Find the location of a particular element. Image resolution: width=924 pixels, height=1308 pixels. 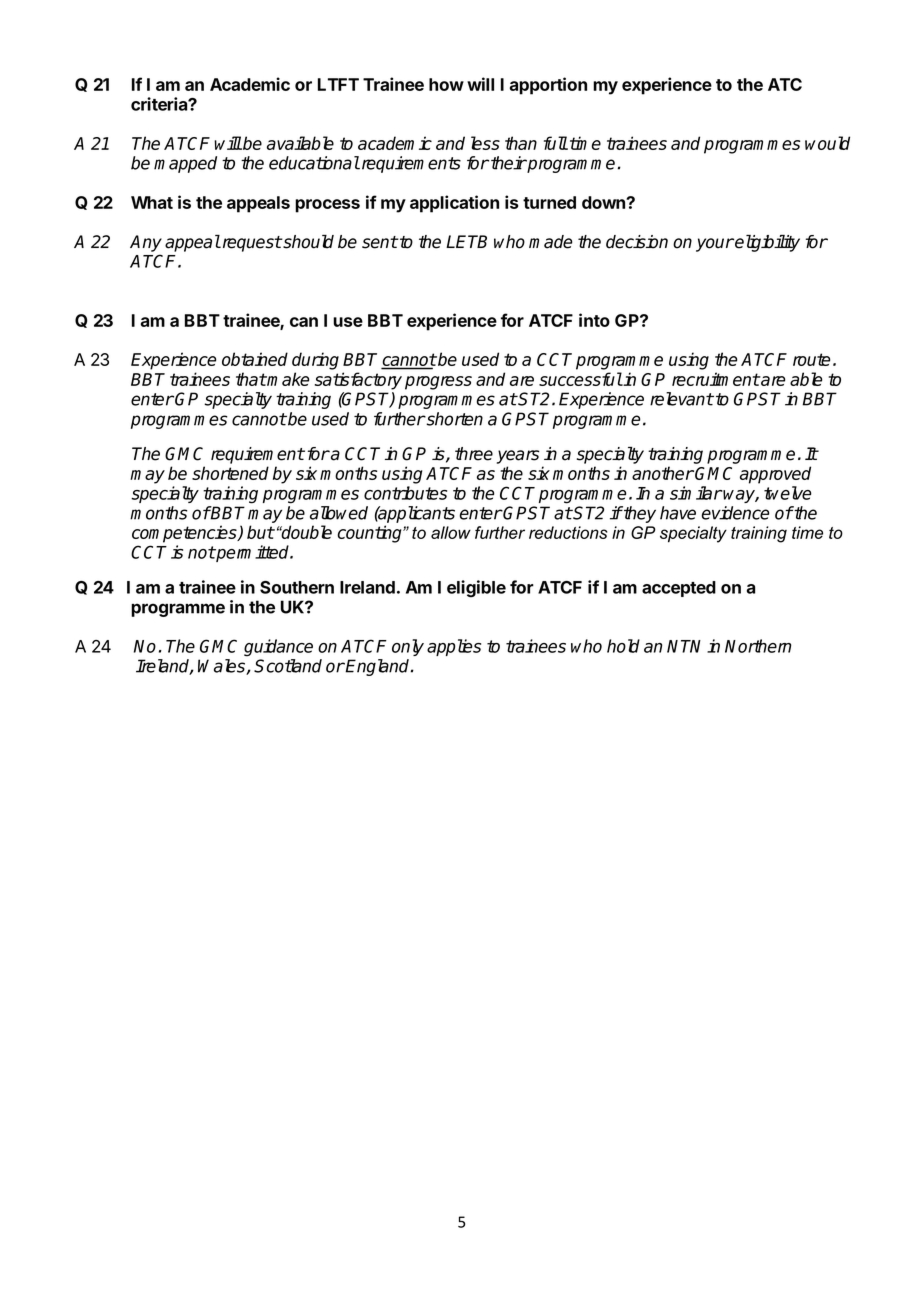

three is located at coordinates (474, 454).
